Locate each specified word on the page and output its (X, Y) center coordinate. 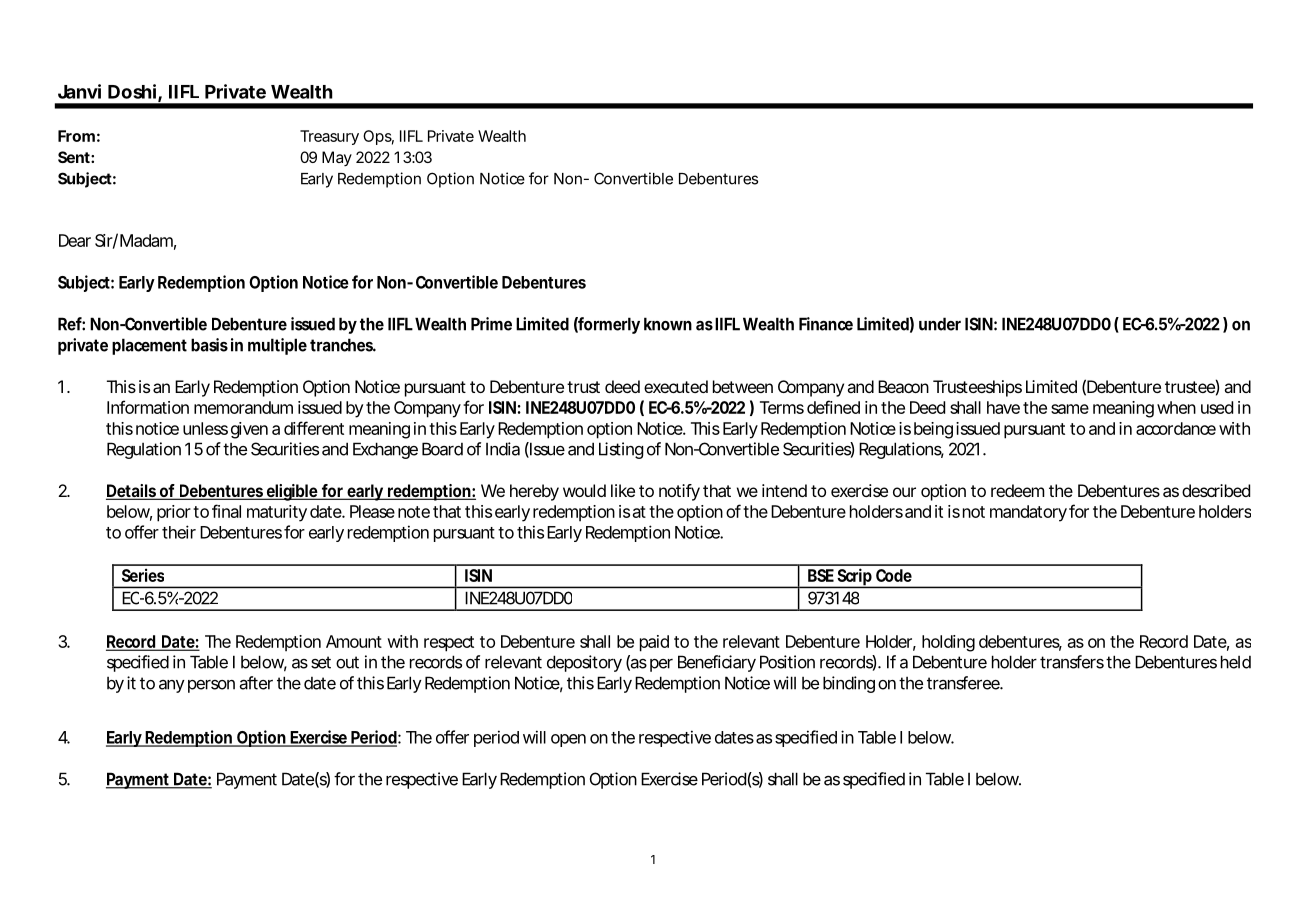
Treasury (329, 137)
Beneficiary (717, 663)
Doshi (132, 91)
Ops (377, 137)
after (256, 683)
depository (584, 663)
